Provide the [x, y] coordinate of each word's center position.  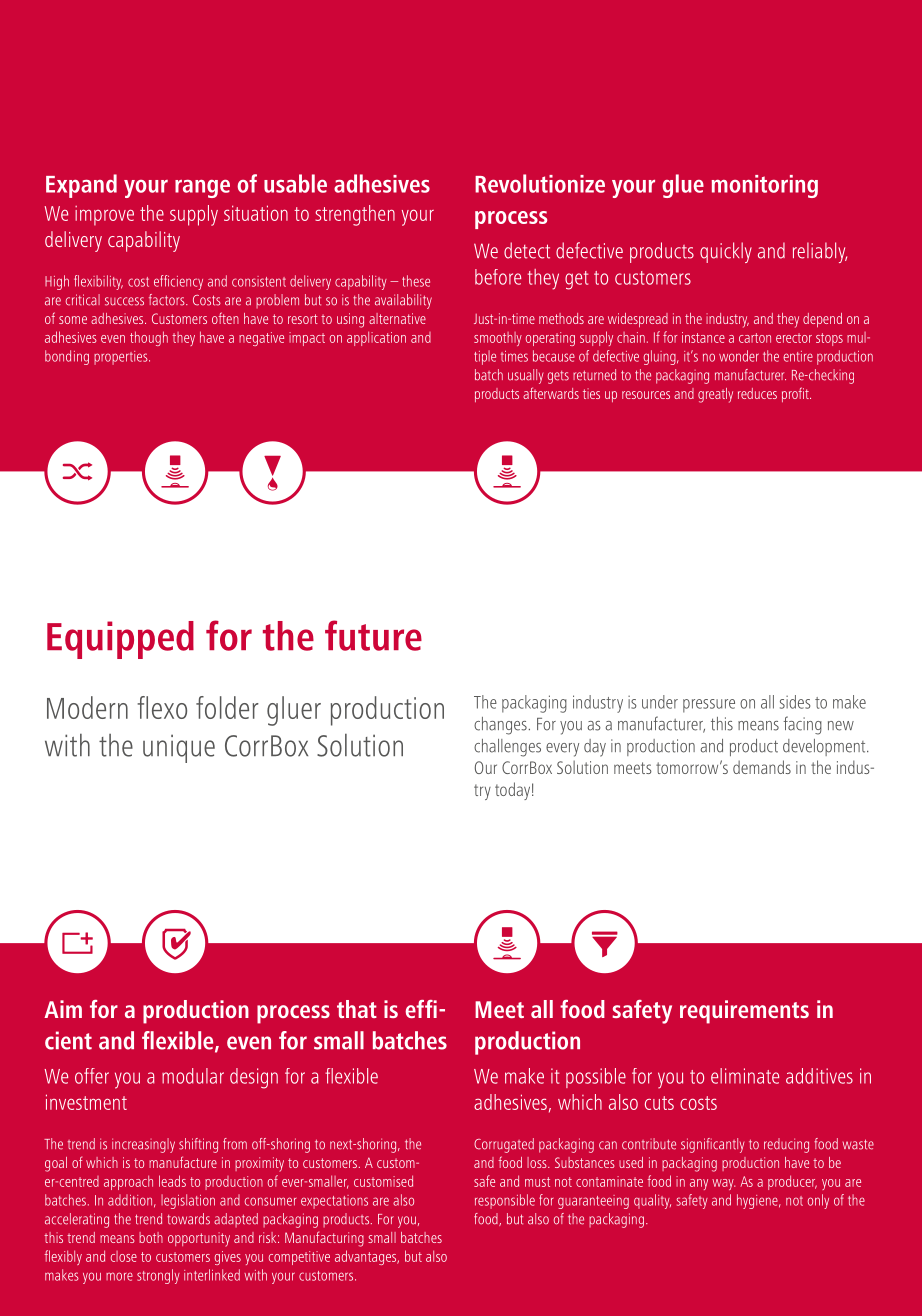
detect [527, 250]
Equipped [120, 640]
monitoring [765, 186]
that [357, 1009]
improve [104, 216]
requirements [744, 1012]
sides [795, 702]
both [151, 1237]
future [373, 635]
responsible [505, 1201]
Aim [63, 1009]
